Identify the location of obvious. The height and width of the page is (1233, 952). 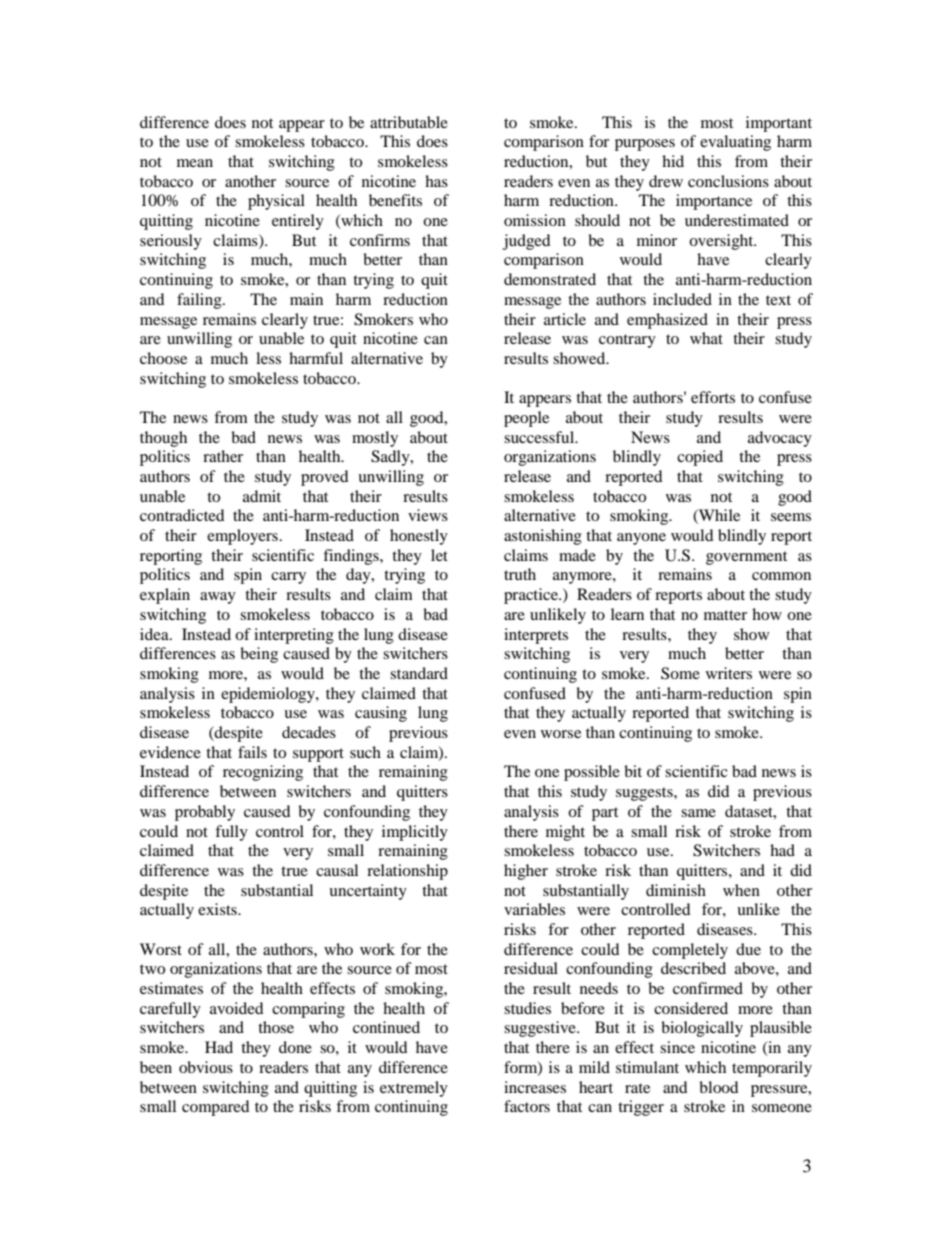
(206, 1067).
